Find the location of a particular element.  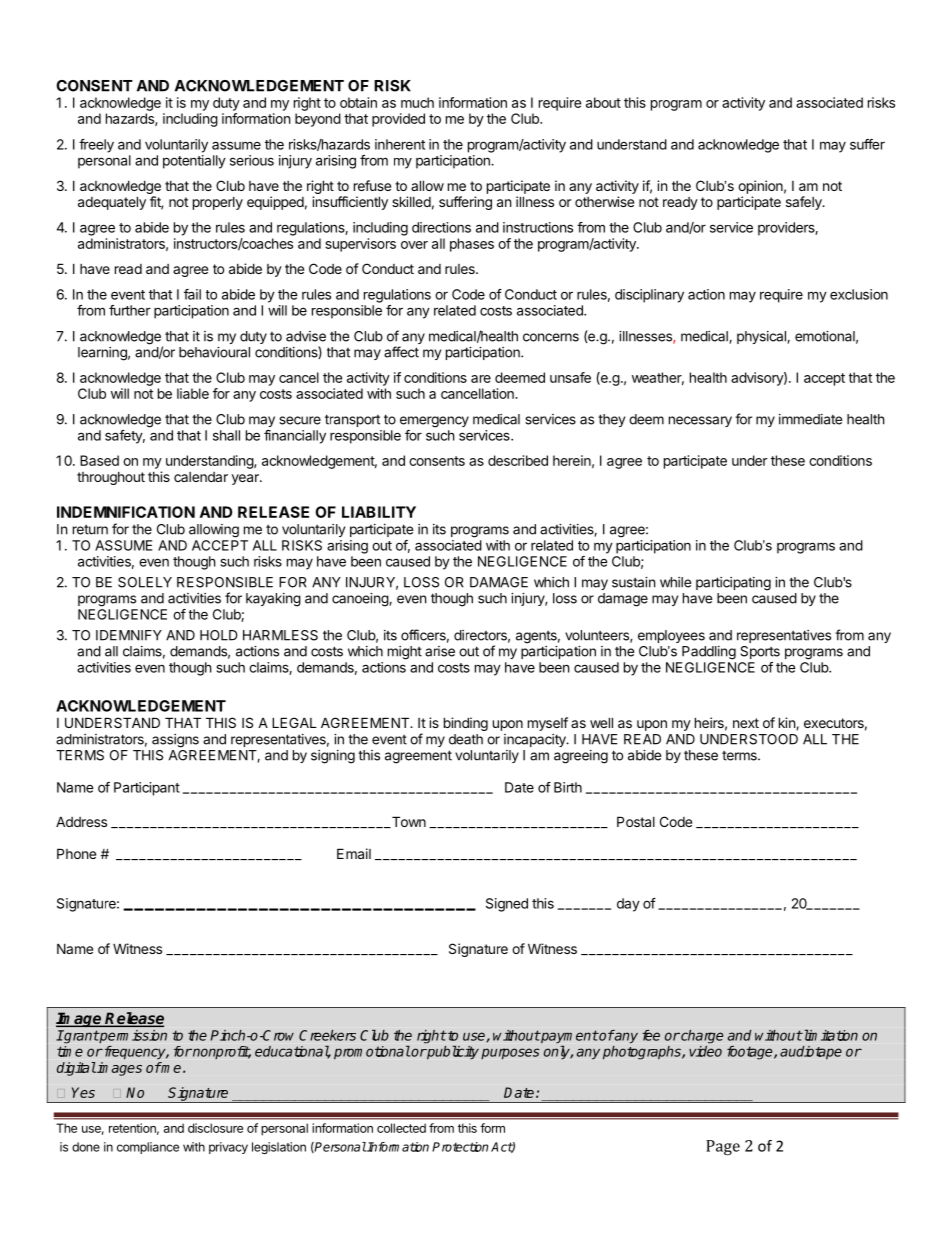

potentially is located at coordinates (194, 162).
